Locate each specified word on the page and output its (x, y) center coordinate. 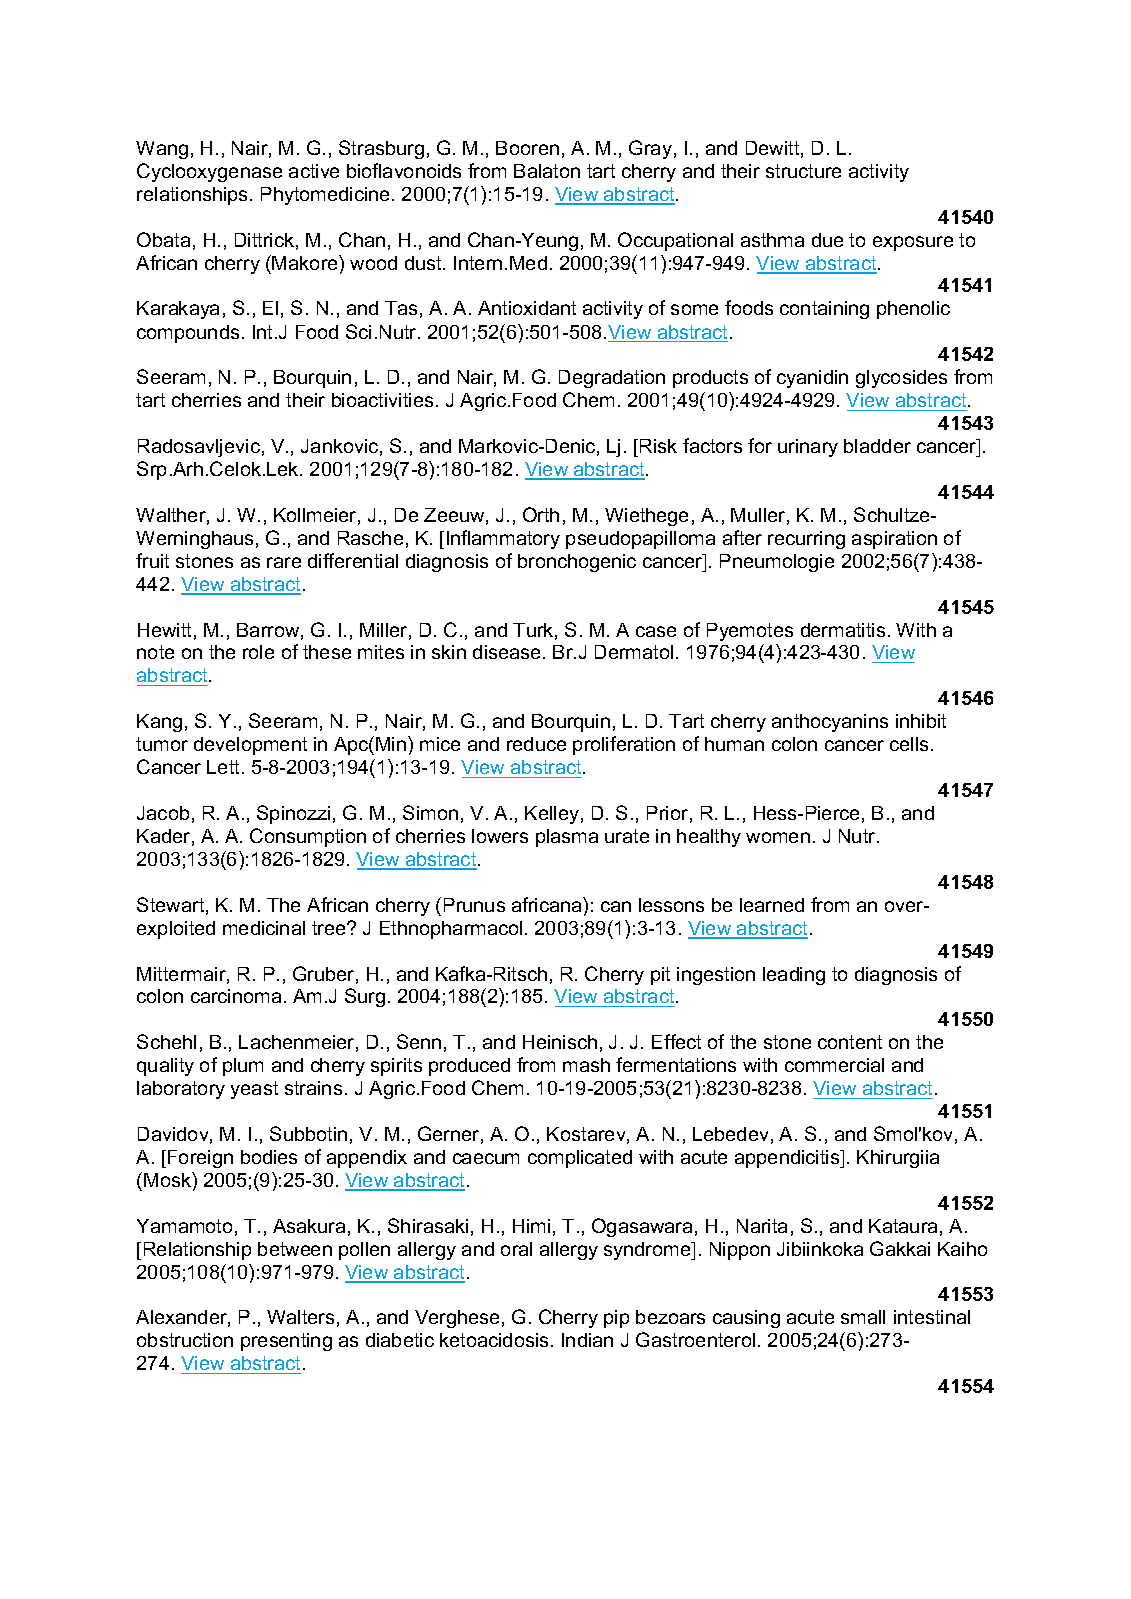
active (314, 171)
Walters (300, 1317)
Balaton (547, 171)
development (250, 746)
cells (909, 744)
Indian (587, 1340)
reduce (536, 744)
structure (803, 171)
